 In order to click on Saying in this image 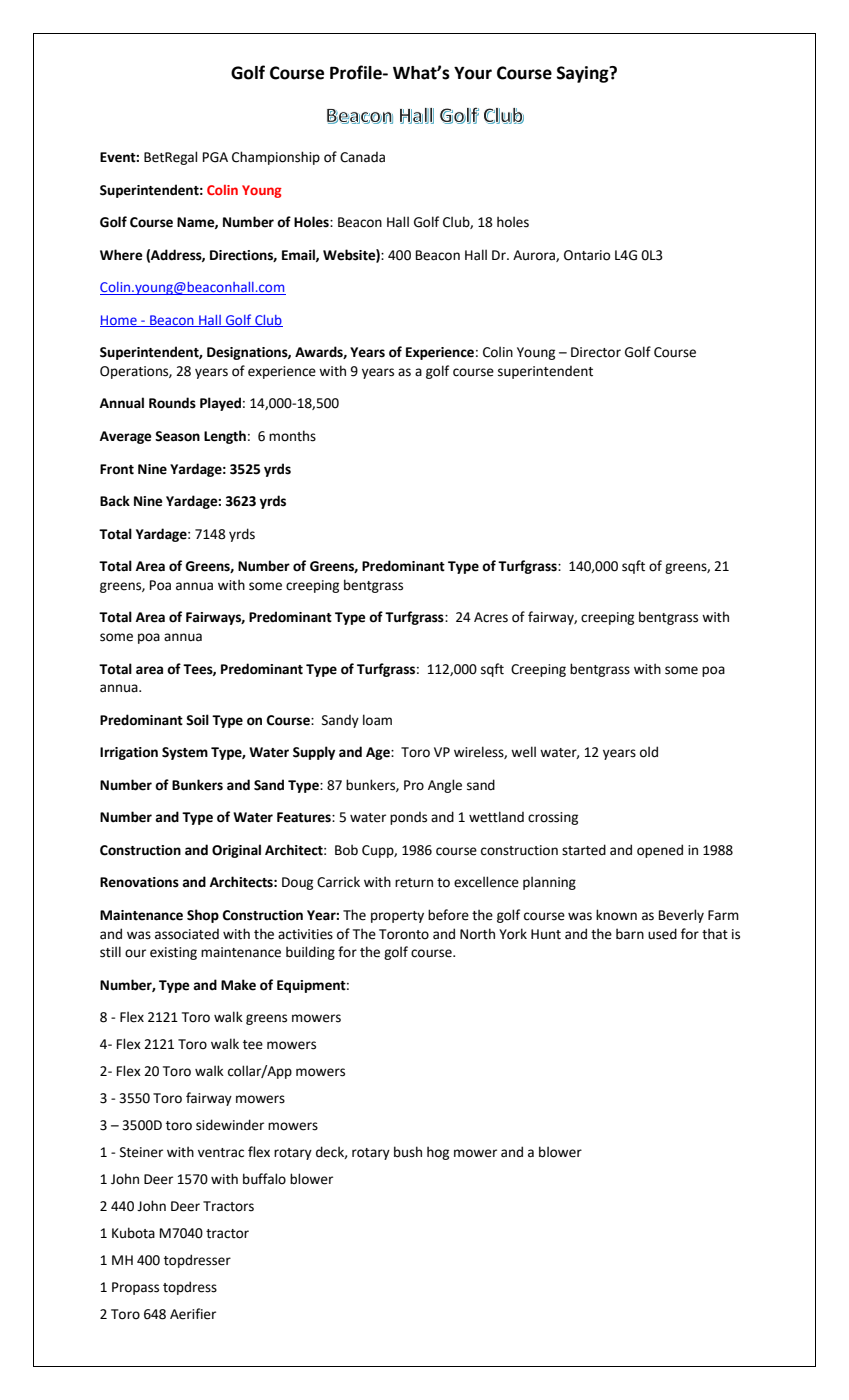, I will do `click(584, 74)`.
